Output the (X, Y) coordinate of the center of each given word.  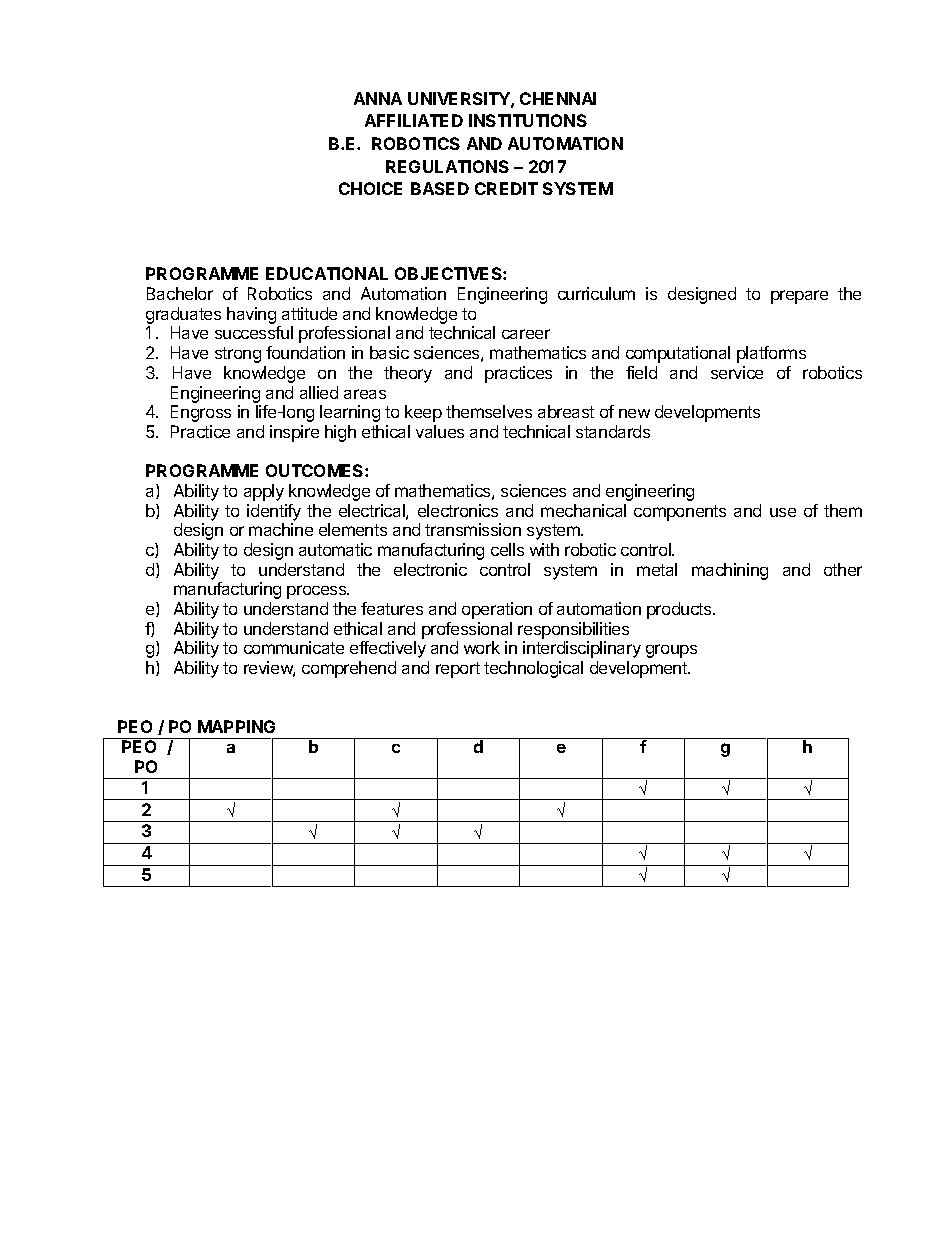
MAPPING (236, 726)
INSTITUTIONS (528, 120)
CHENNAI (558, 98)
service (737, 372)
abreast (566, 411)
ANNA (378, 98)
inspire (294, 433)
